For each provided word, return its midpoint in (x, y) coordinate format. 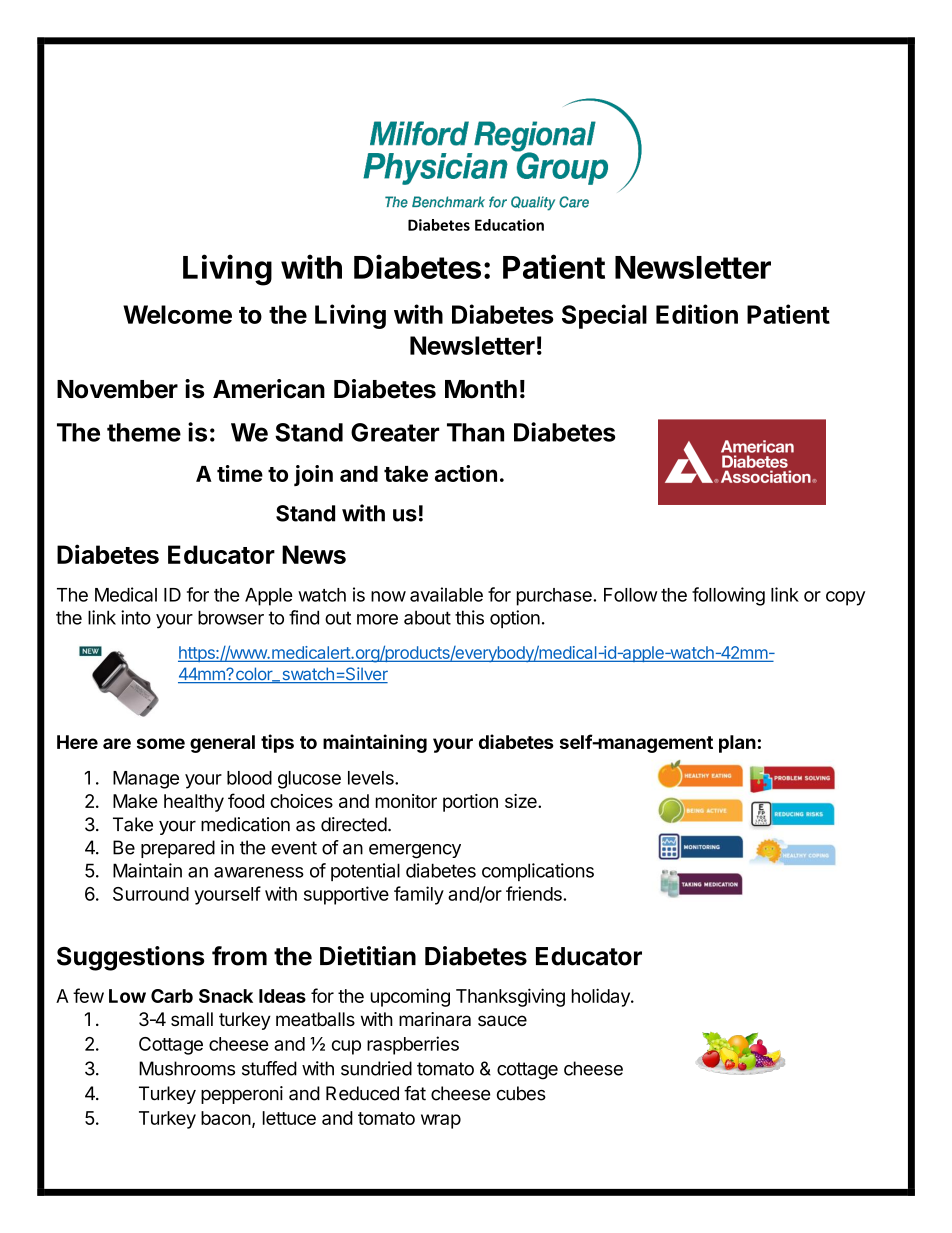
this (469, 617)
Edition (697, 314)
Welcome (177, 314)
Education (509, 225)
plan (737, 744)
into (136, 617)
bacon (226, 1118)
